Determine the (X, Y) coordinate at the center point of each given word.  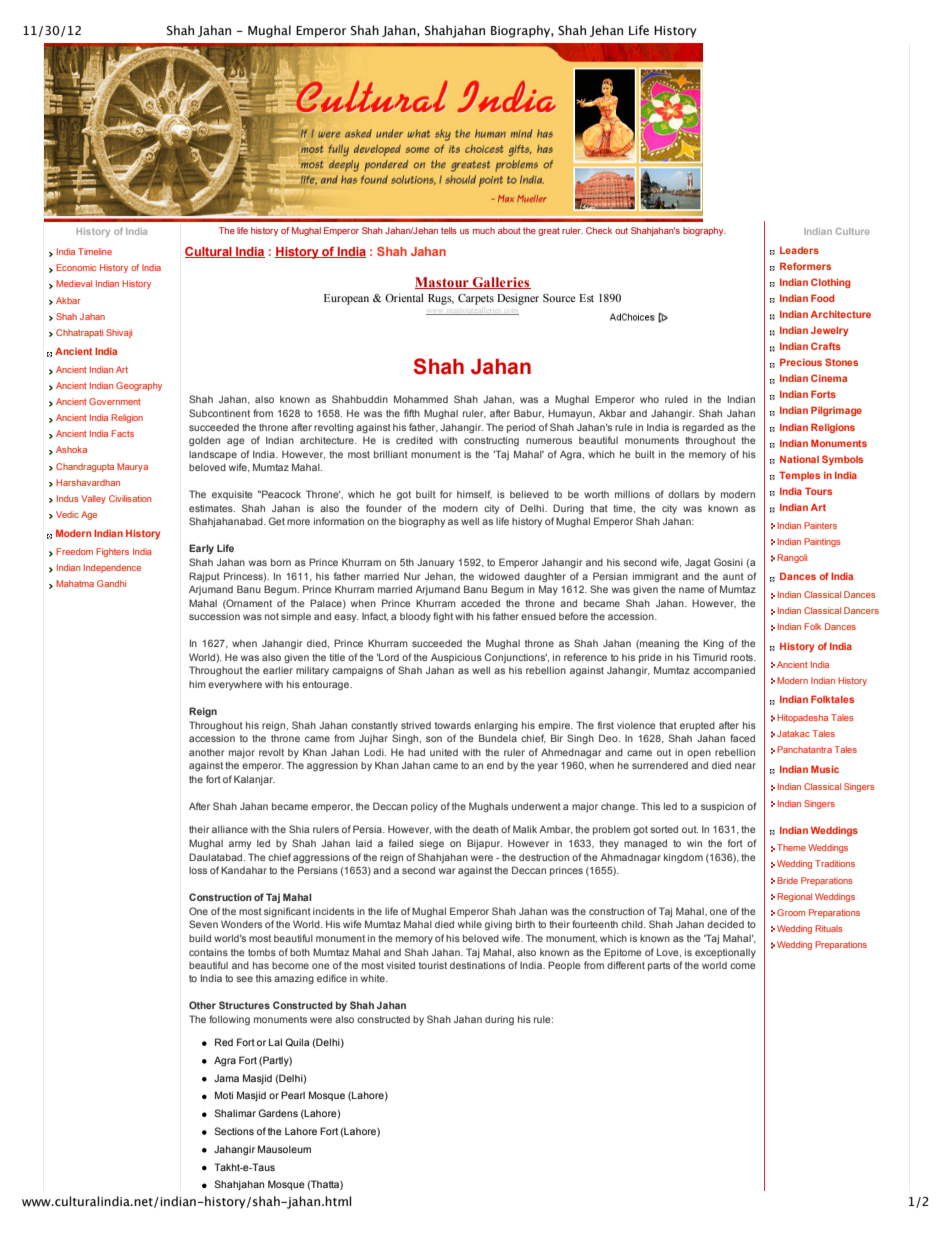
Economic (76, 267)
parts (659, 966)
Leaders (799, 250)
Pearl (293, 1095)
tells (449, 230)
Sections (234, 1131)
